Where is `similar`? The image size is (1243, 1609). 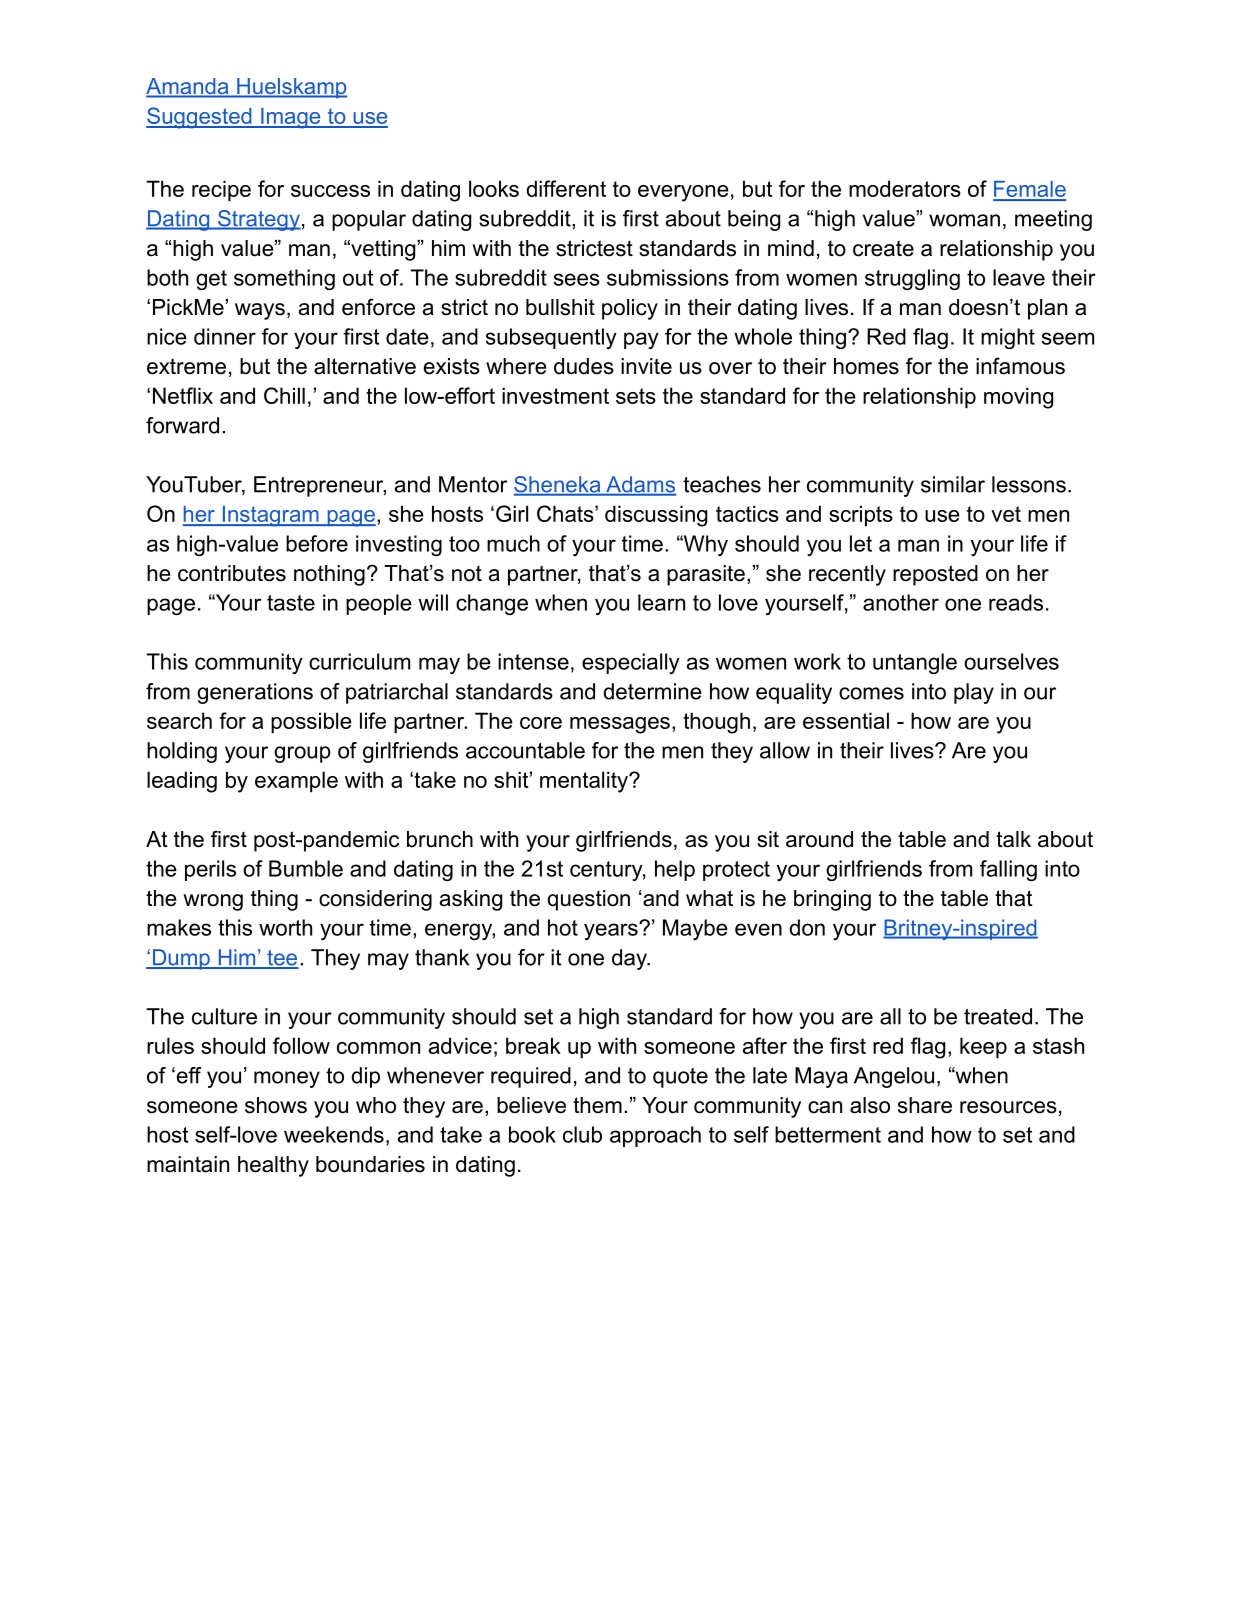 similar is located at coordinates (953, 484).
